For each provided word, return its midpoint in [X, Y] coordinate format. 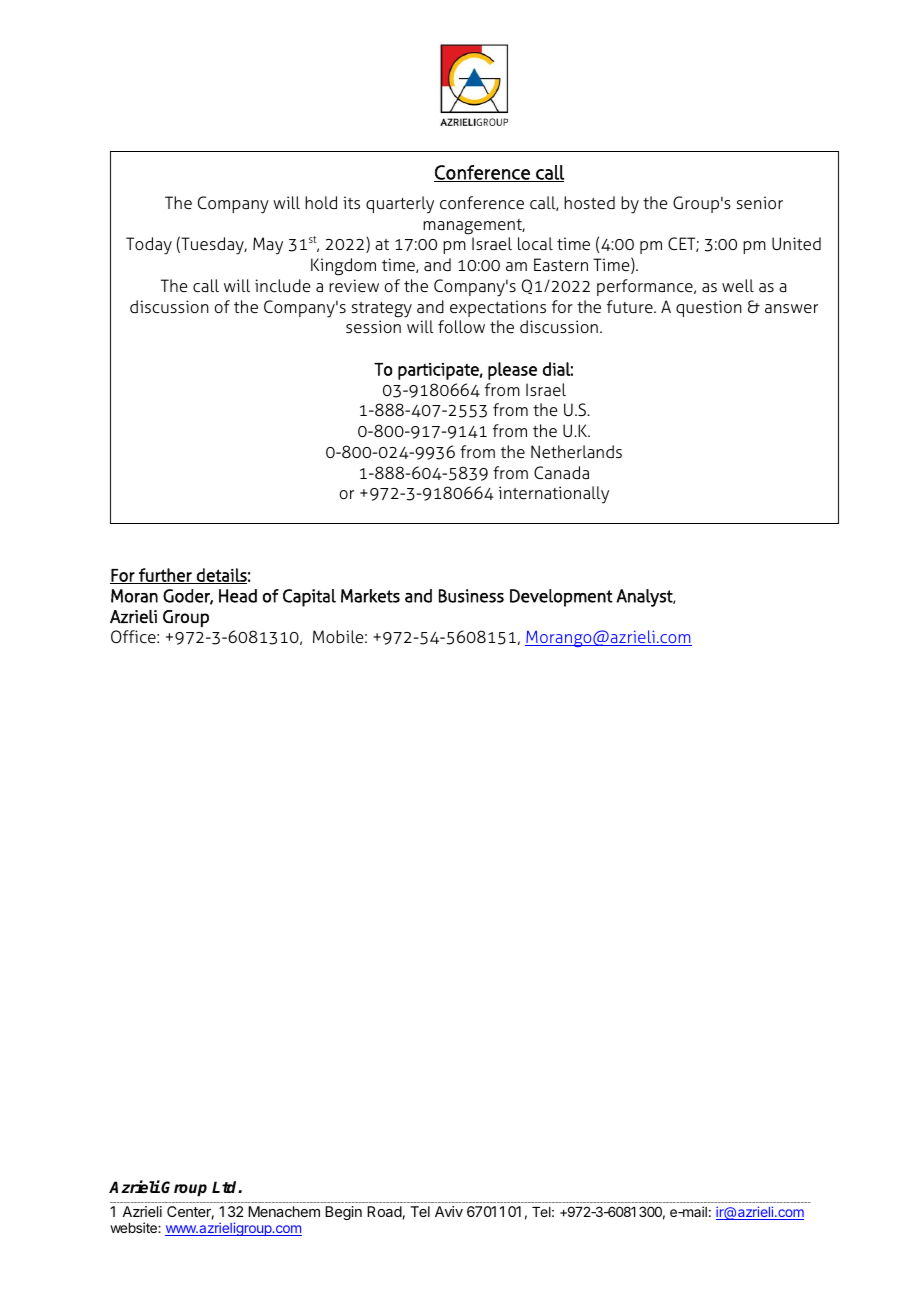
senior [760, 202]
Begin [343, 1213]
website [134, 1227]
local [535, 243]
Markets [370, 596]
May [268, 246]
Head [238, 596]
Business [471, 596]
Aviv [449, 1211]
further [165, 576]
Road [384, 1211]
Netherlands [576, 451]
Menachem [284, 1211]
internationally [554, 495]
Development [561, 598]
